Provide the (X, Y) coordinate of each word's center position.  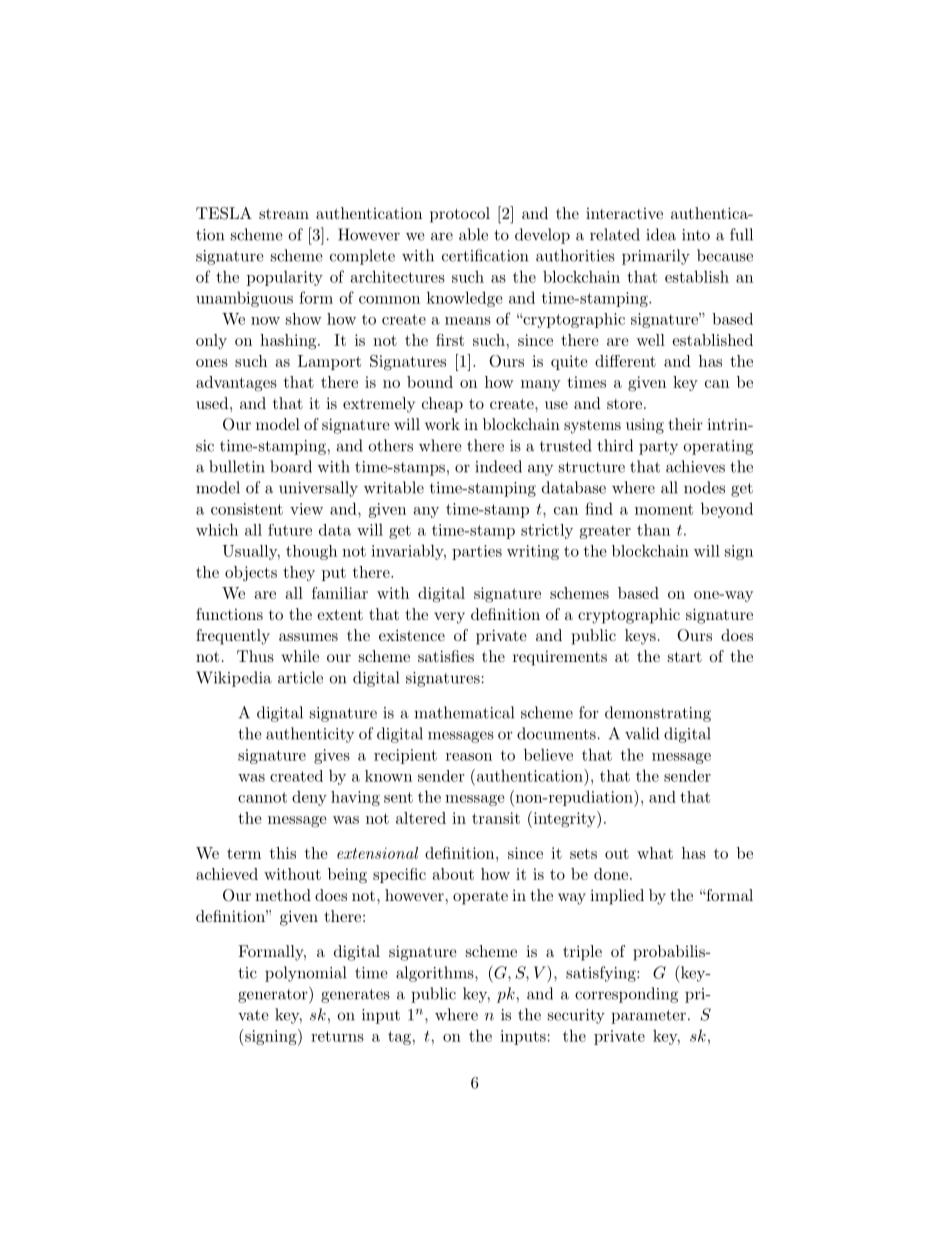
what (655, 853)
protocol (460, 215)
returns (337, 1036)
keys (640, 637)
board (291, 466)
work (442, 424)
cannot (262, 797)
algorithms (436, 974)
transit (496, 818)
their (686, 424)
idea (661, 234)
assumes (308, 637)
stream (284, 213)
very (449, 618)
